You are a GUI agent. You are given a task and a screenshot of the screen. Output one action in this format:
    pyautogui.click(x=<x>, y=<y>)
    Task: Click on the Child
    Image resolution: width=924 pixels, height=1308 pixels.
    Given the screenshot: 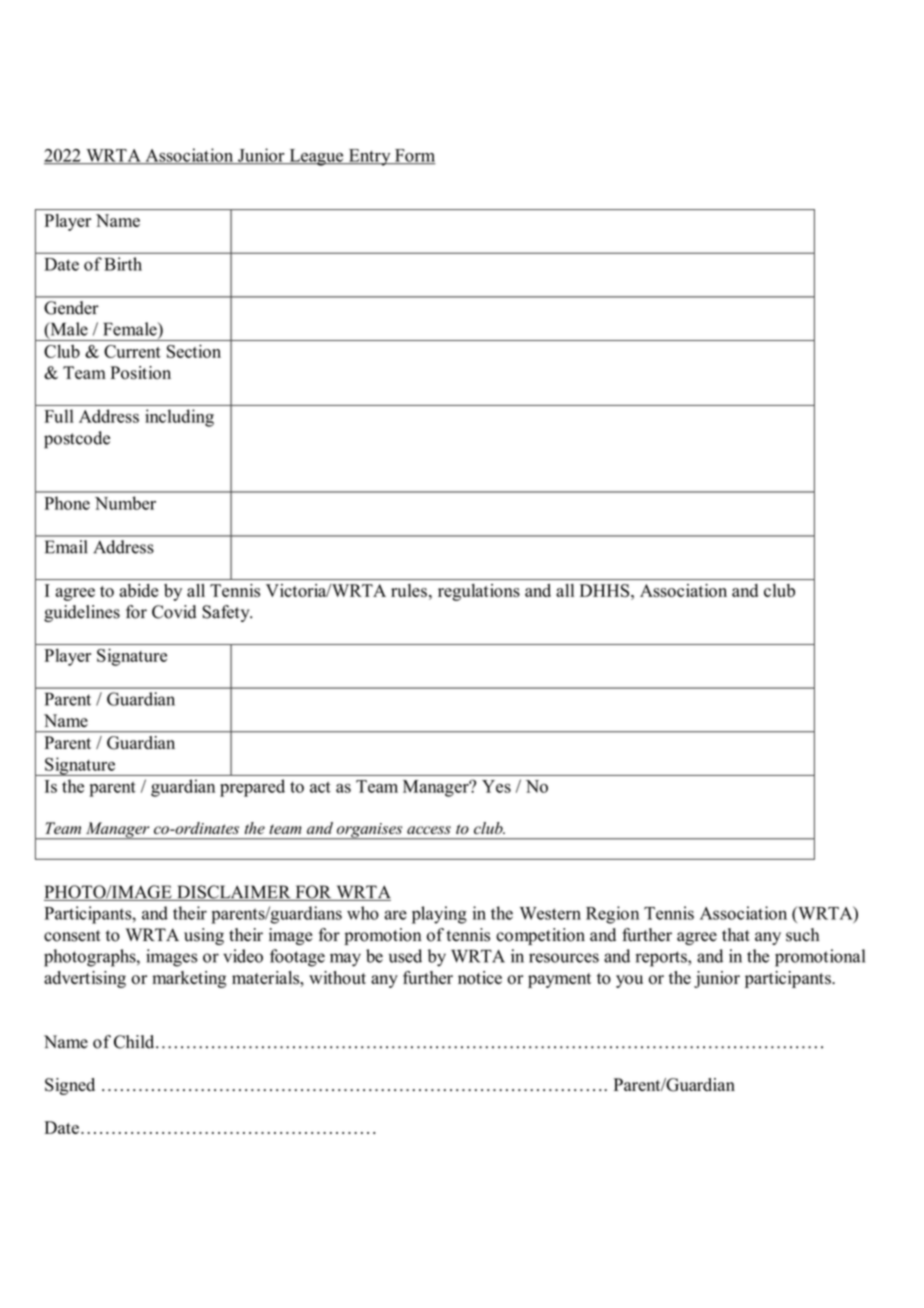 What is the action you would take?
    pyautogui.click(x=135, y=1042)
